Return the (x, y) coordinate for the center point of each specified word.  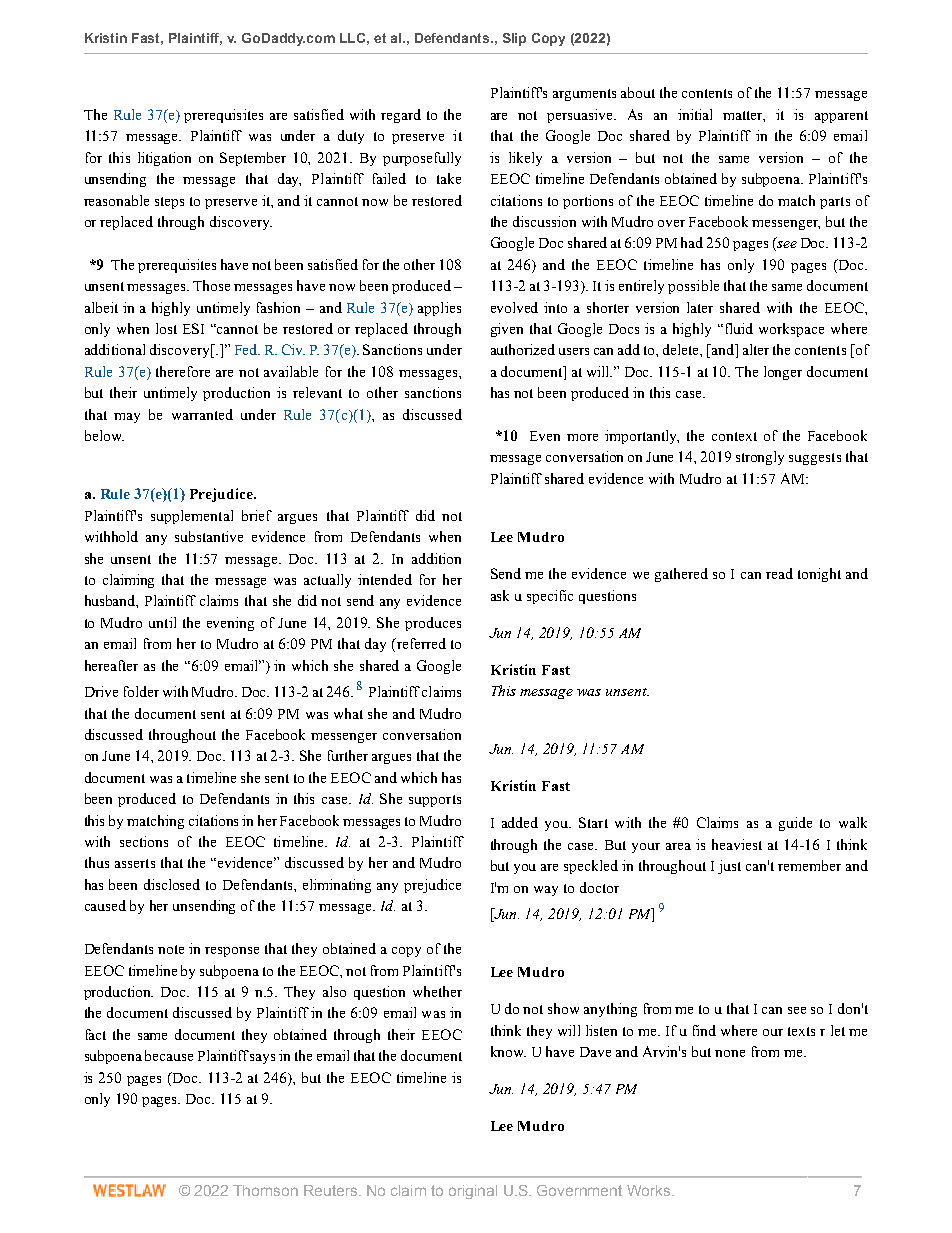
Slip (514, 39)
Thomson (265, 1190)
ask (500, 595)
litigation (164, 159)
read (779, 573)
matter (744, 116)
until (162, 622)
